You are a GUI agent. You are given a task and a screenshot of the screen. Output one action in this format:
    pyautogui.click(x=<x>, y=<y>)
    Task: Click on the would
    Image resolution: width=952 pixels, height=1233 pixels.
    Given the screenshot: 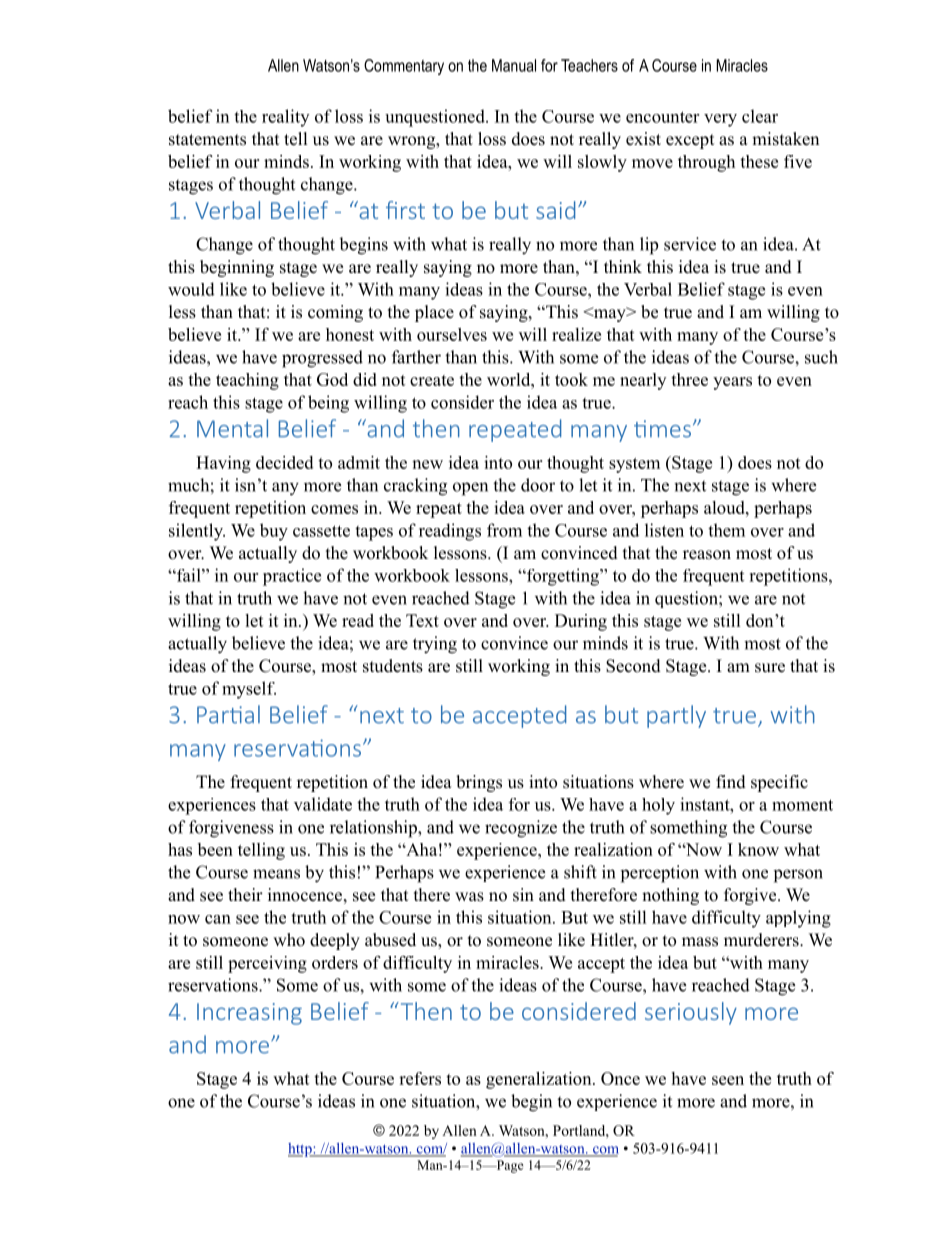 What is the action you would take?
    pyautogui.click(x=191, y=289)
